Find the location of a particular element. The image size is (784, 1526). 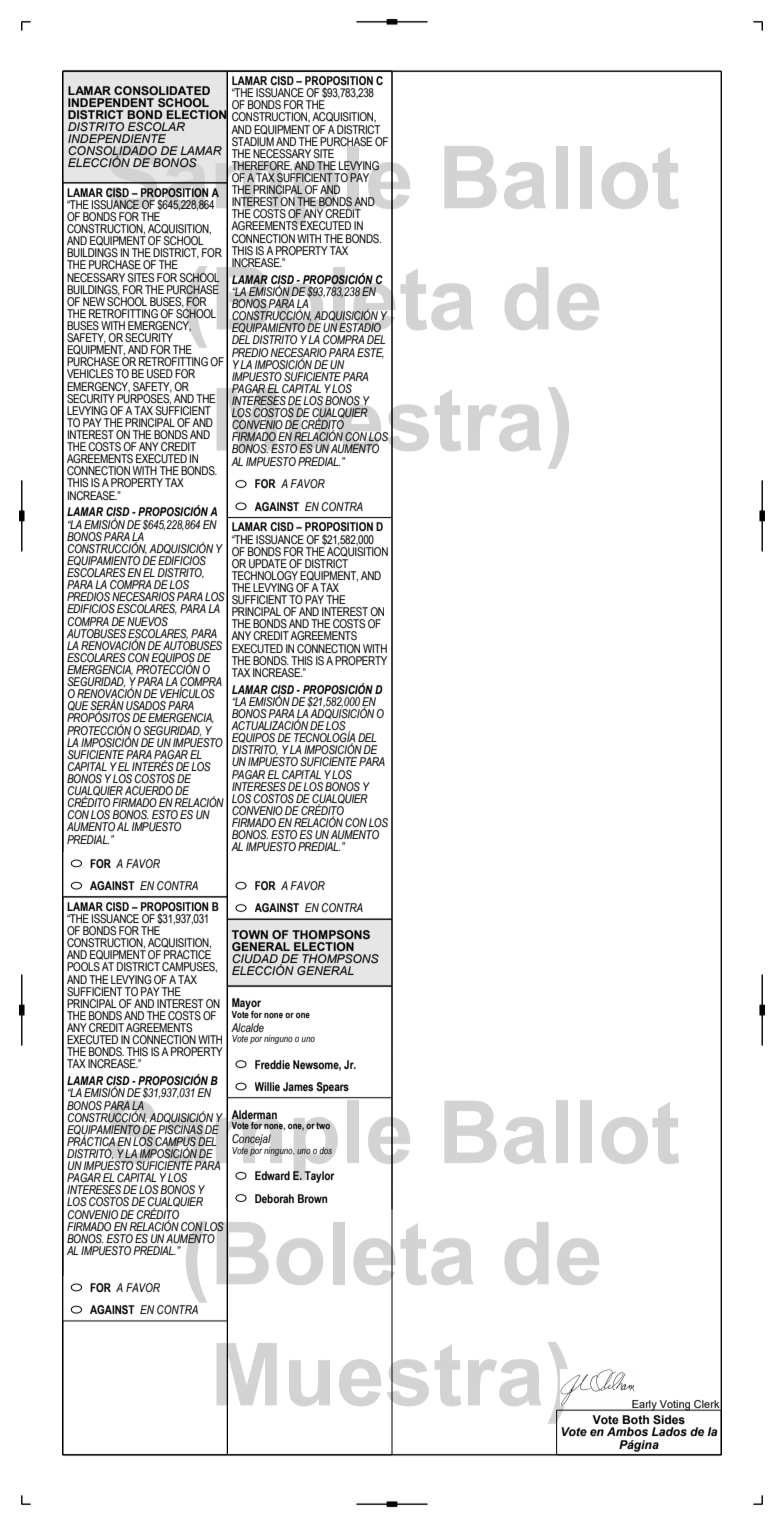

Mayor is located at coordinates (246, 1005).
